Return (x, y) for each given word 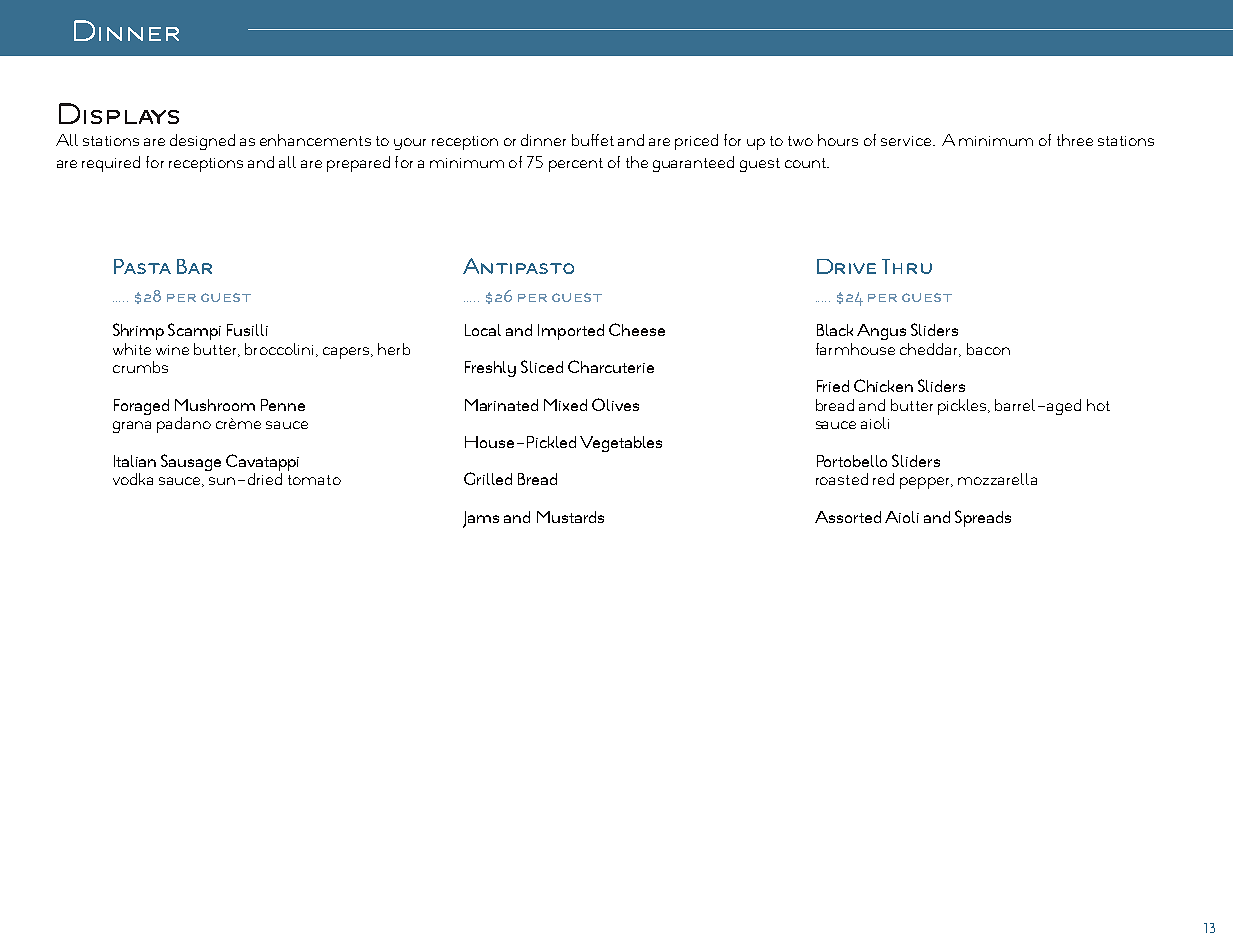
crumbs (140, 367)
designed (202, 142)
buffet (593, 140)
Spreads (983, 518)
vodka (133, 479)
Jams (481, 519)
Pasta (142, 266)
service (907, 141)
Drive (846, 266)
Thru (907, 266)
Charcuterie (611, 366)
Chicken (883, 385)
